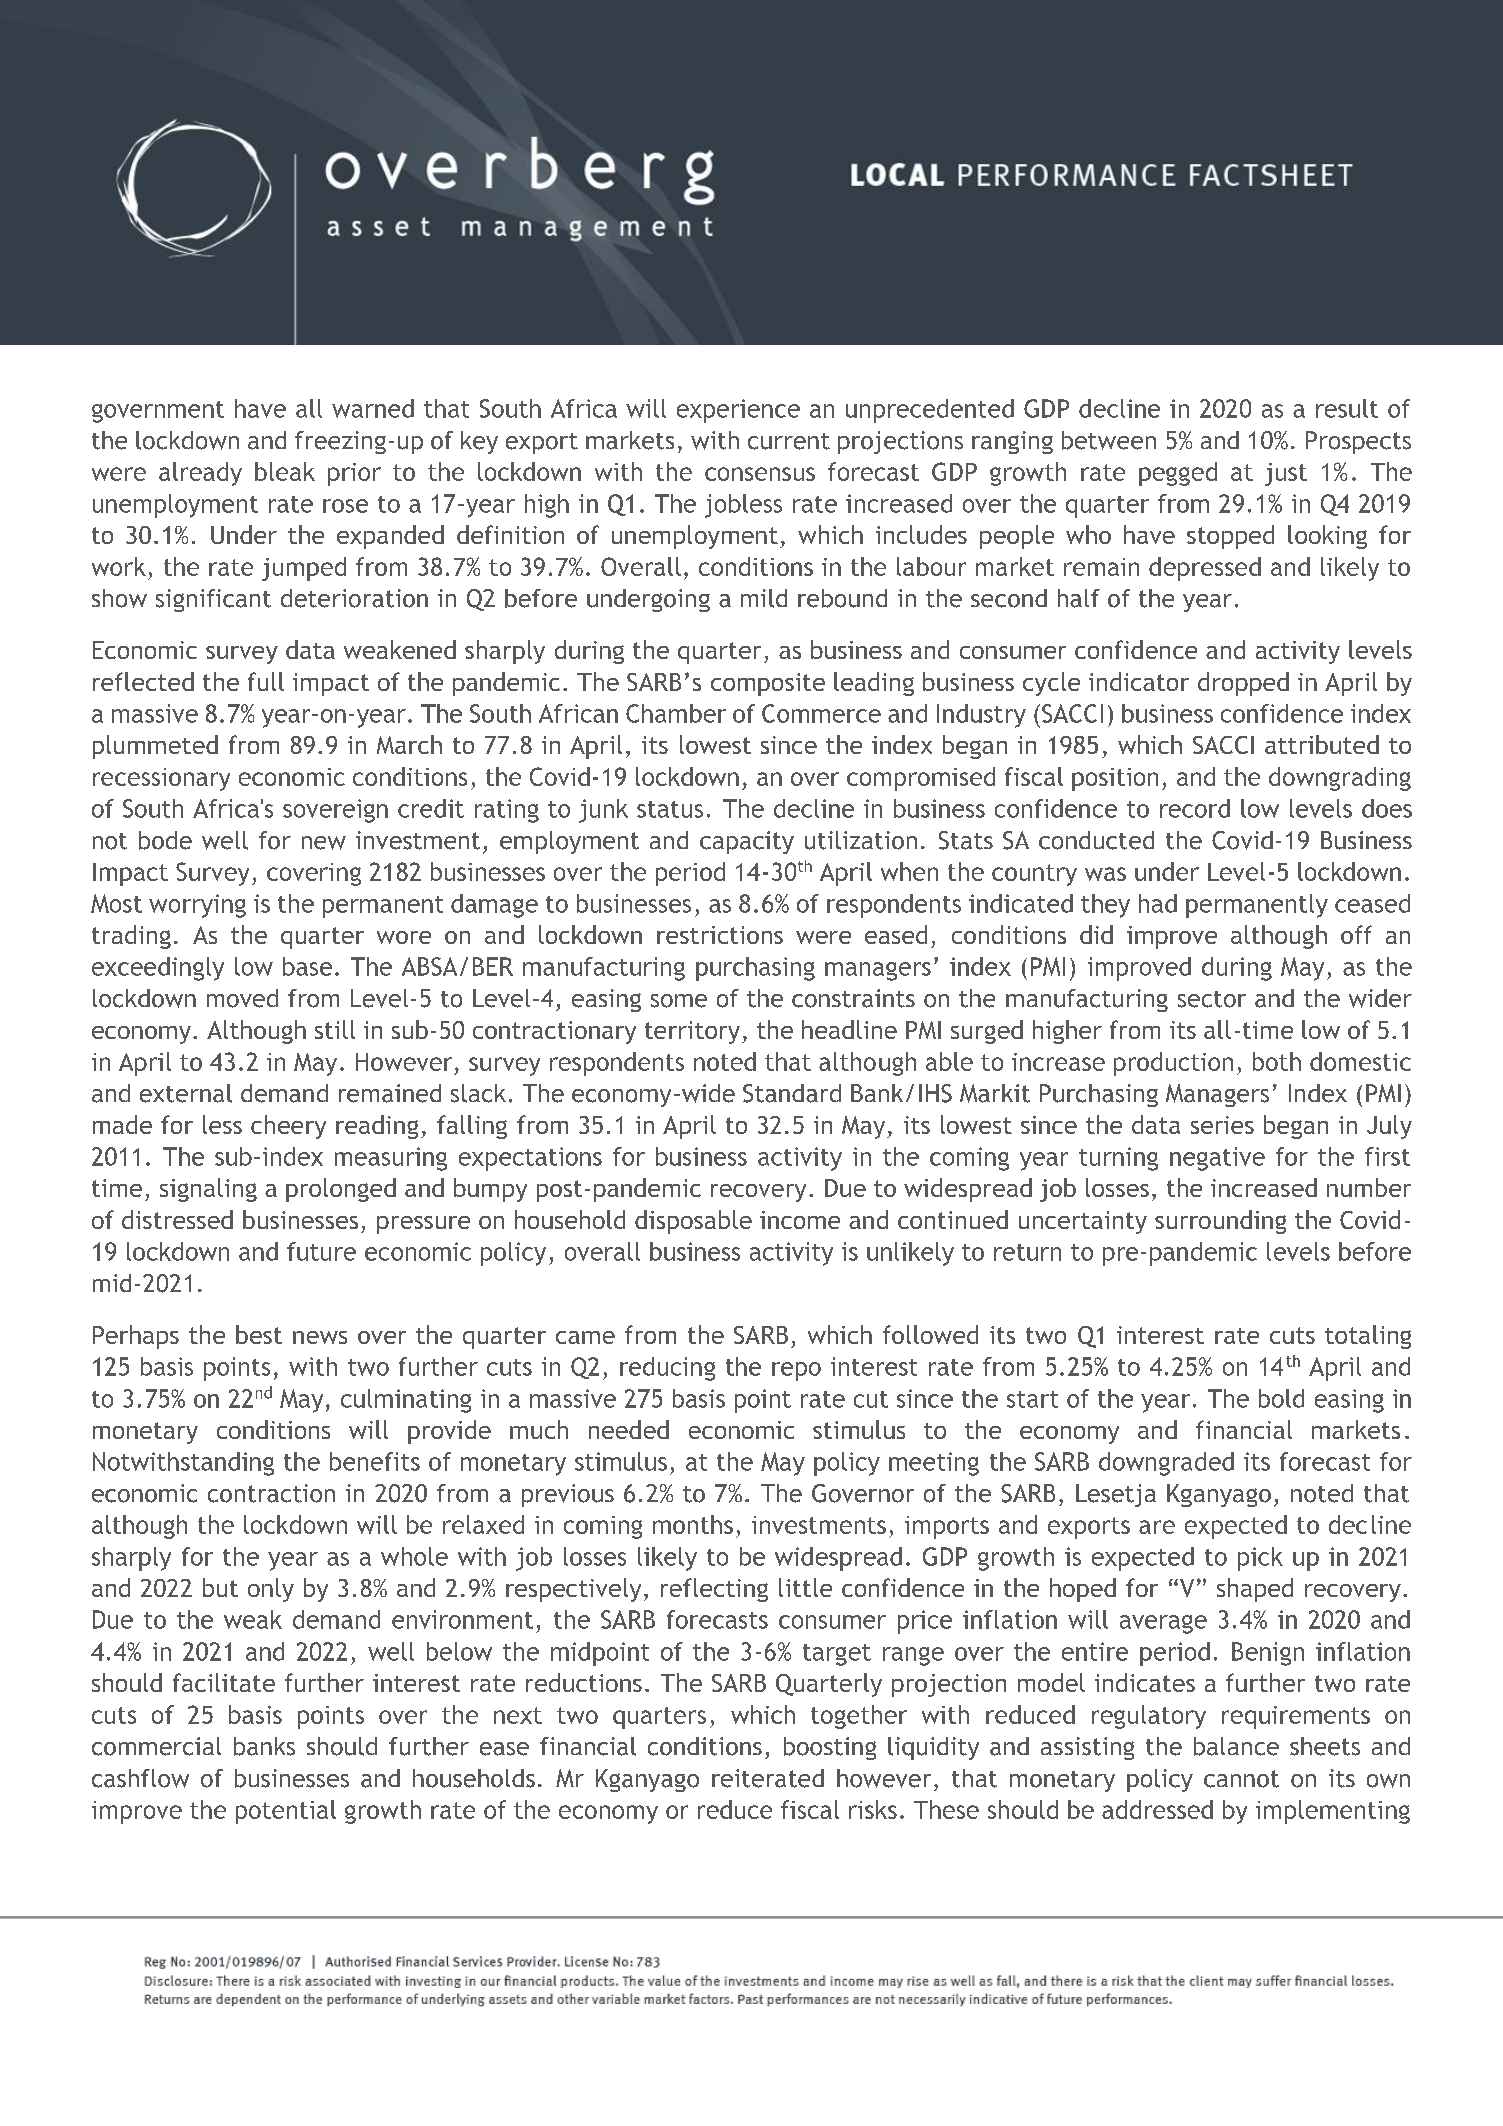 The height and width of the image is (2126, 1503). What do you see at coordinates (747, 842) in the image?
I see `capacity` at bounding box center [747, 842].
